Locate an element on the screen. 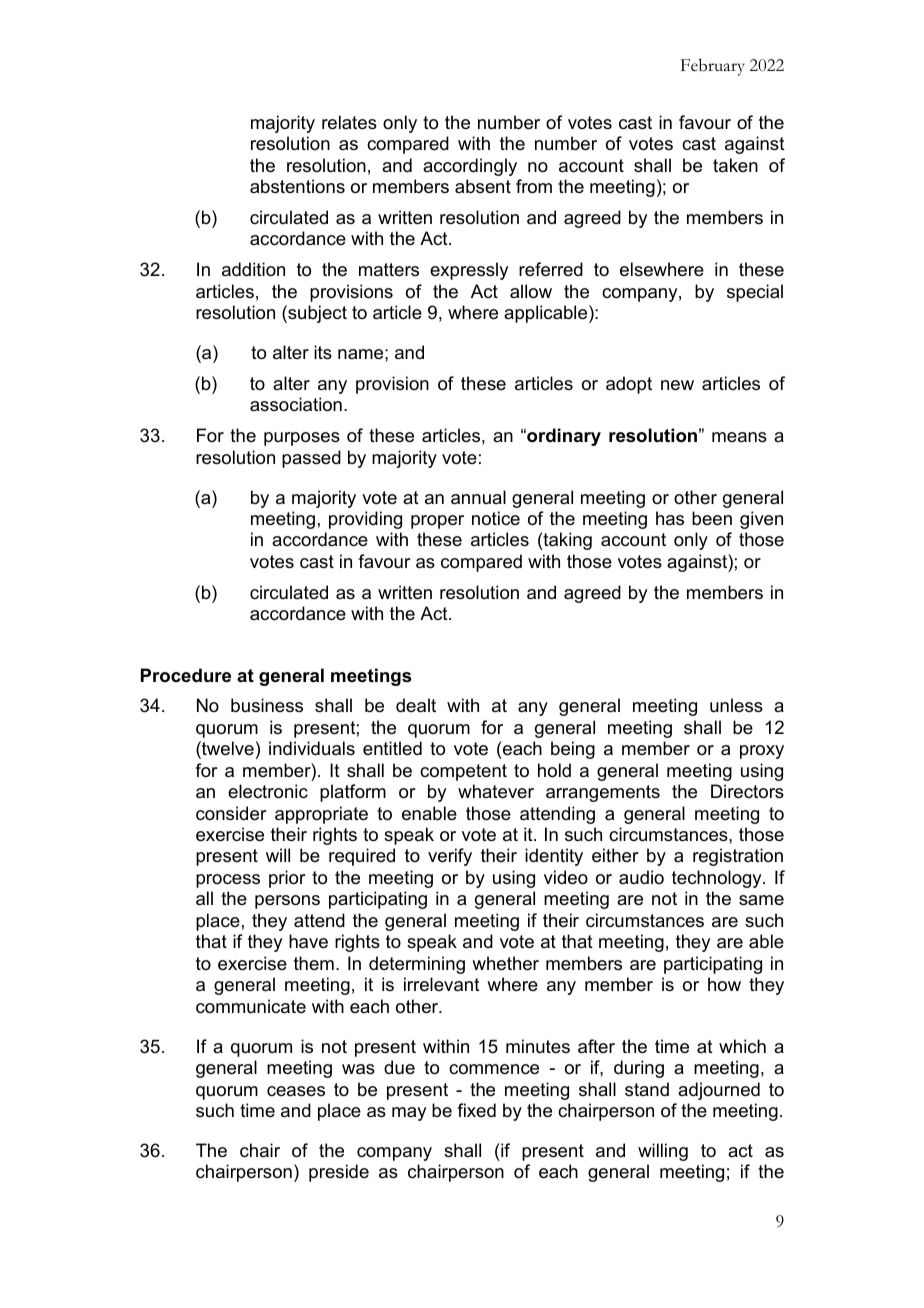  dealt is located at coordinates (416, 705).
